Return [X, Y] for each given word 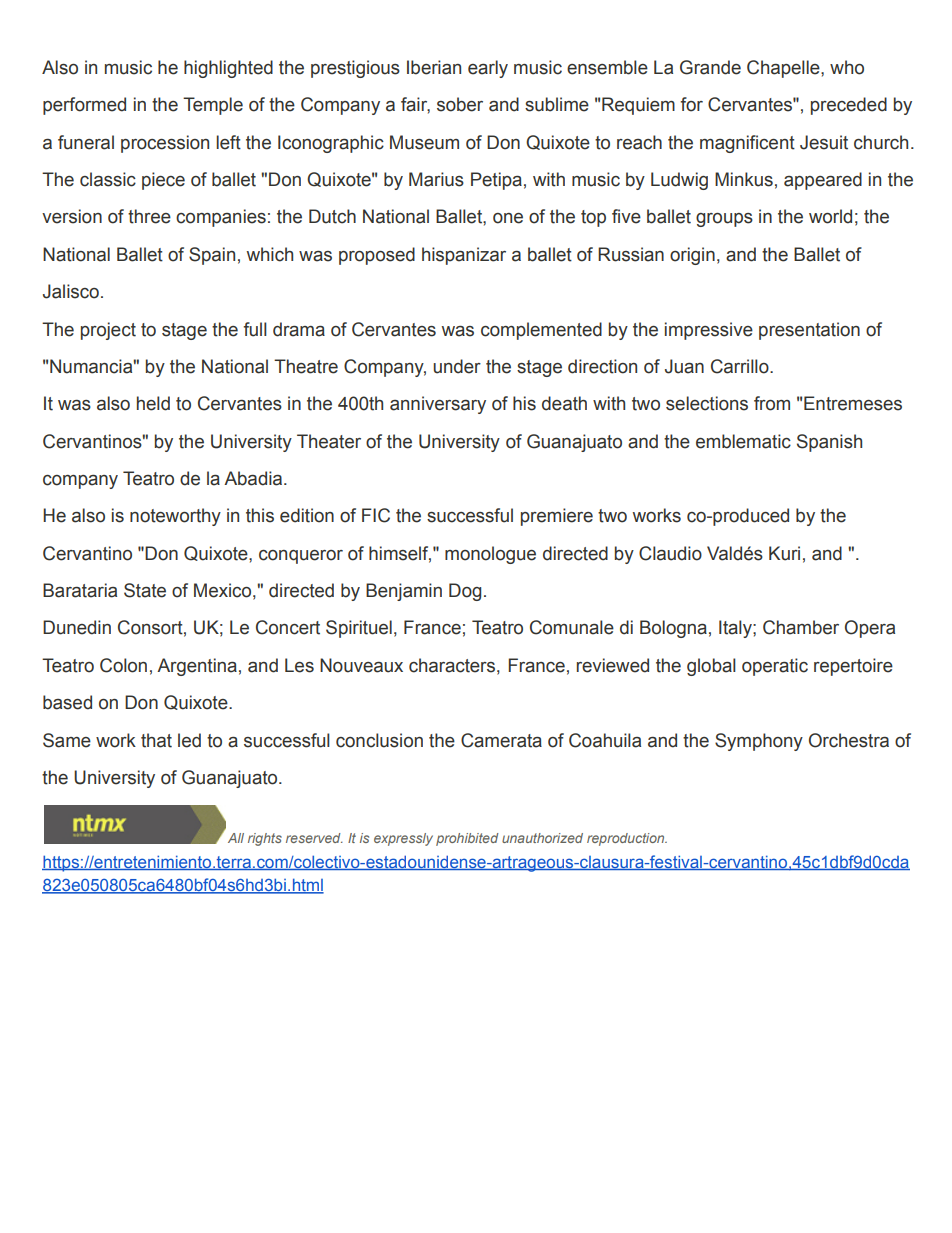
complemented [541, 331]
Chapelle [784, 69]
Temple [213, 106]
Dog [465, 592]
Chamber [801, 627]
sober [460, 104]
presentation [809, 331]
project [108, 331]
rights [265, 839]
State [145, 590]
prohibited [467, 839]
